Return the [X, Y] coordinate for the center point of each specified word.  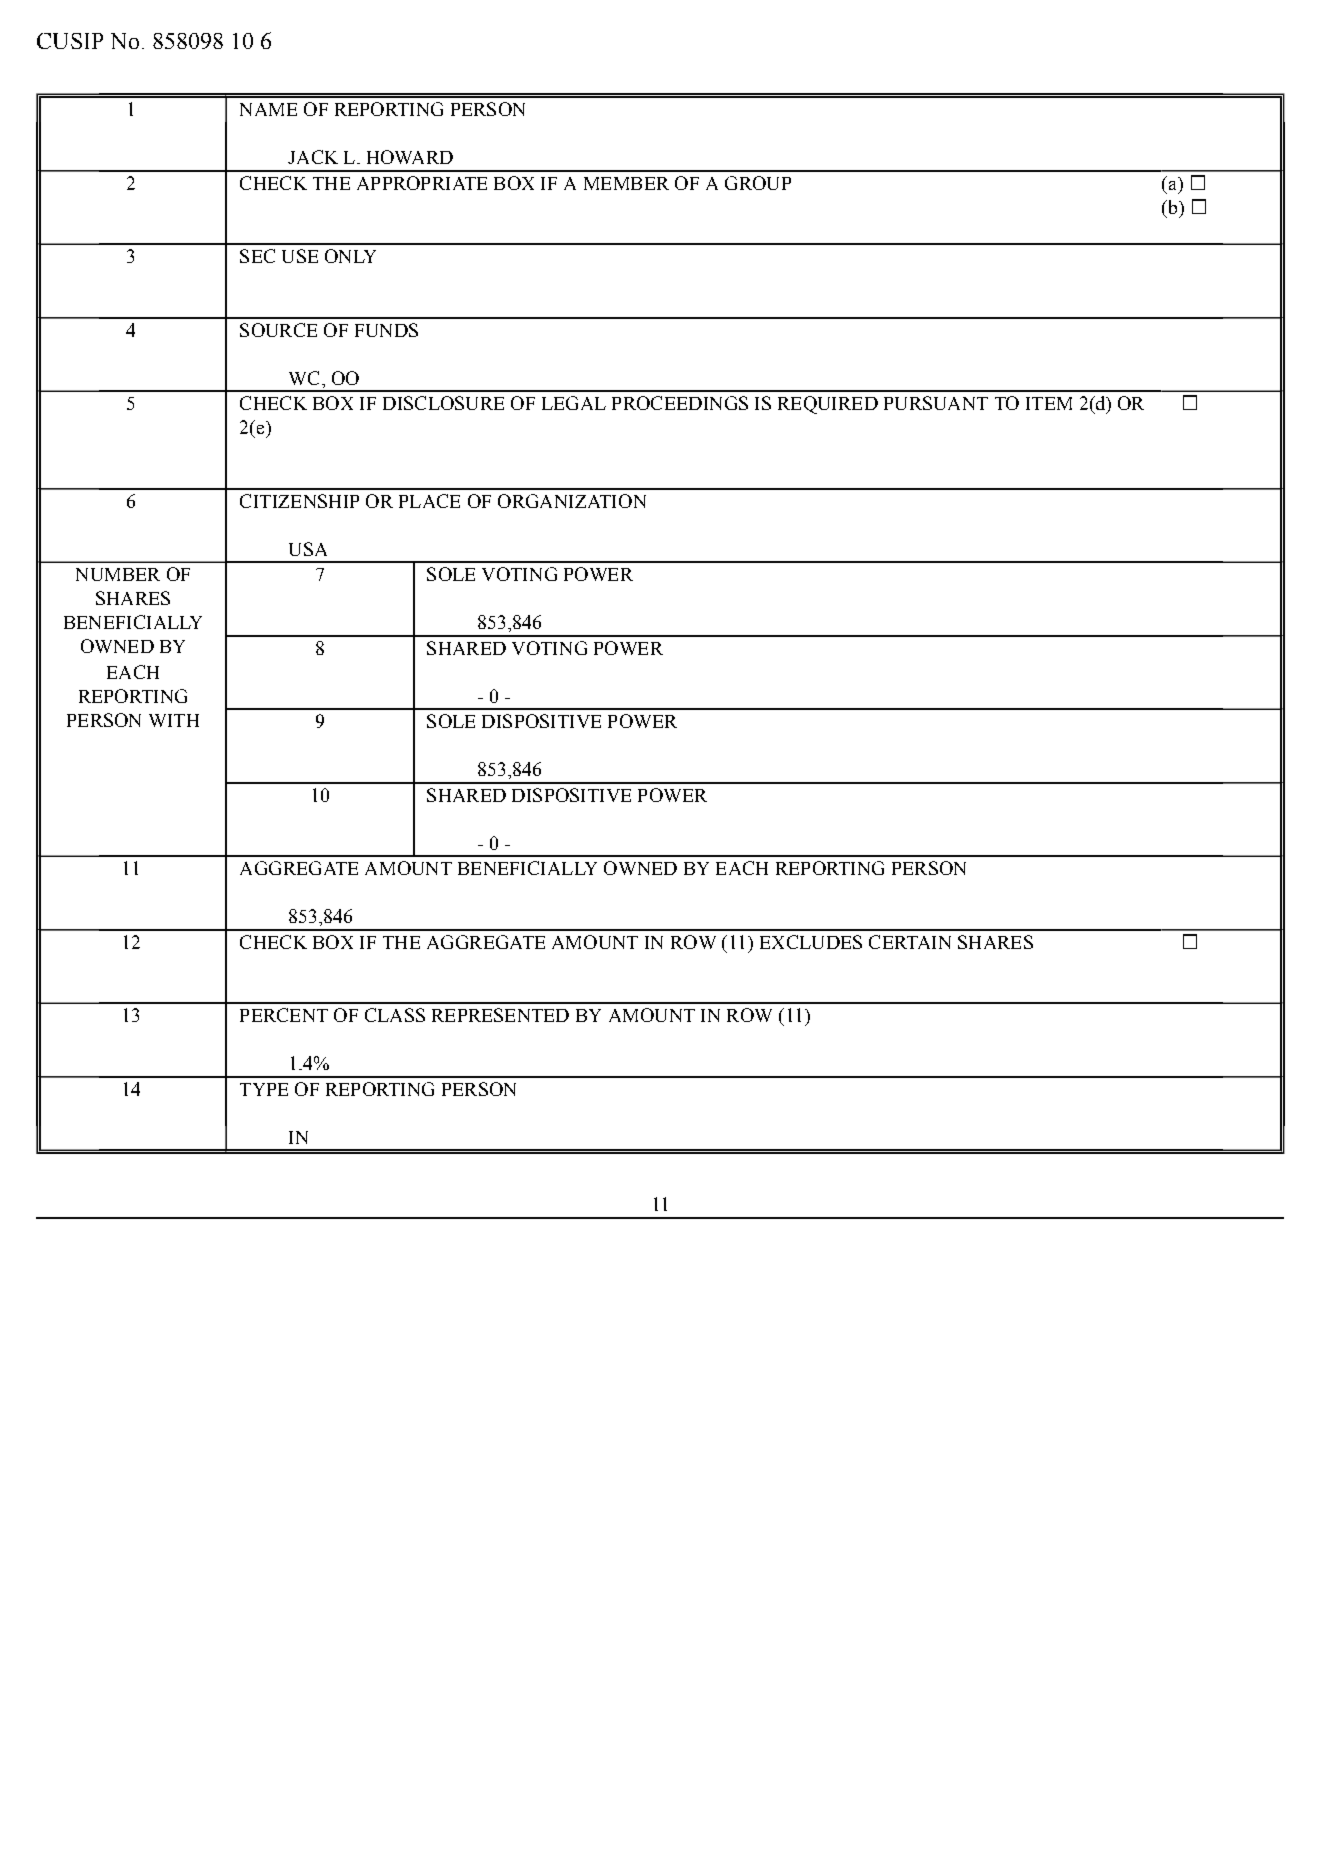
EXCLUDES [811, 942]
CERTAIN [910, 942]
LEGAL [574, 403]
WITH [174, 720]
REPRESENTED [500, 1015]
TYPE [264, 1089]
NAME [268, 109]
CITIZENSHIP [299, 501]
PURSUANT [936, 403]
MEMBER [626, 183]
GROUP [758, 183]
